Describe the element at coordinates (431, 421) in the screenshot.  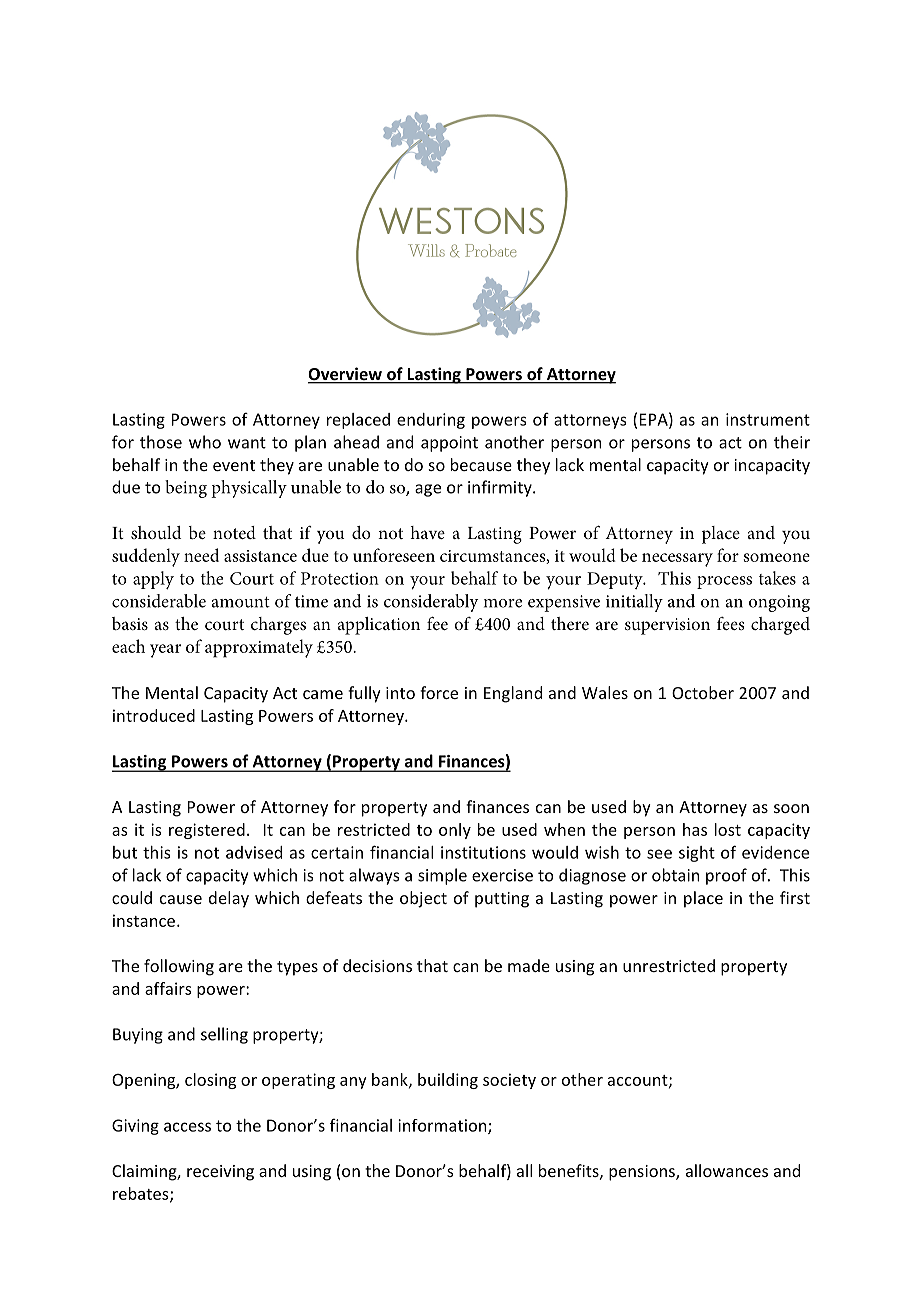
I see `enduring` at that location.
